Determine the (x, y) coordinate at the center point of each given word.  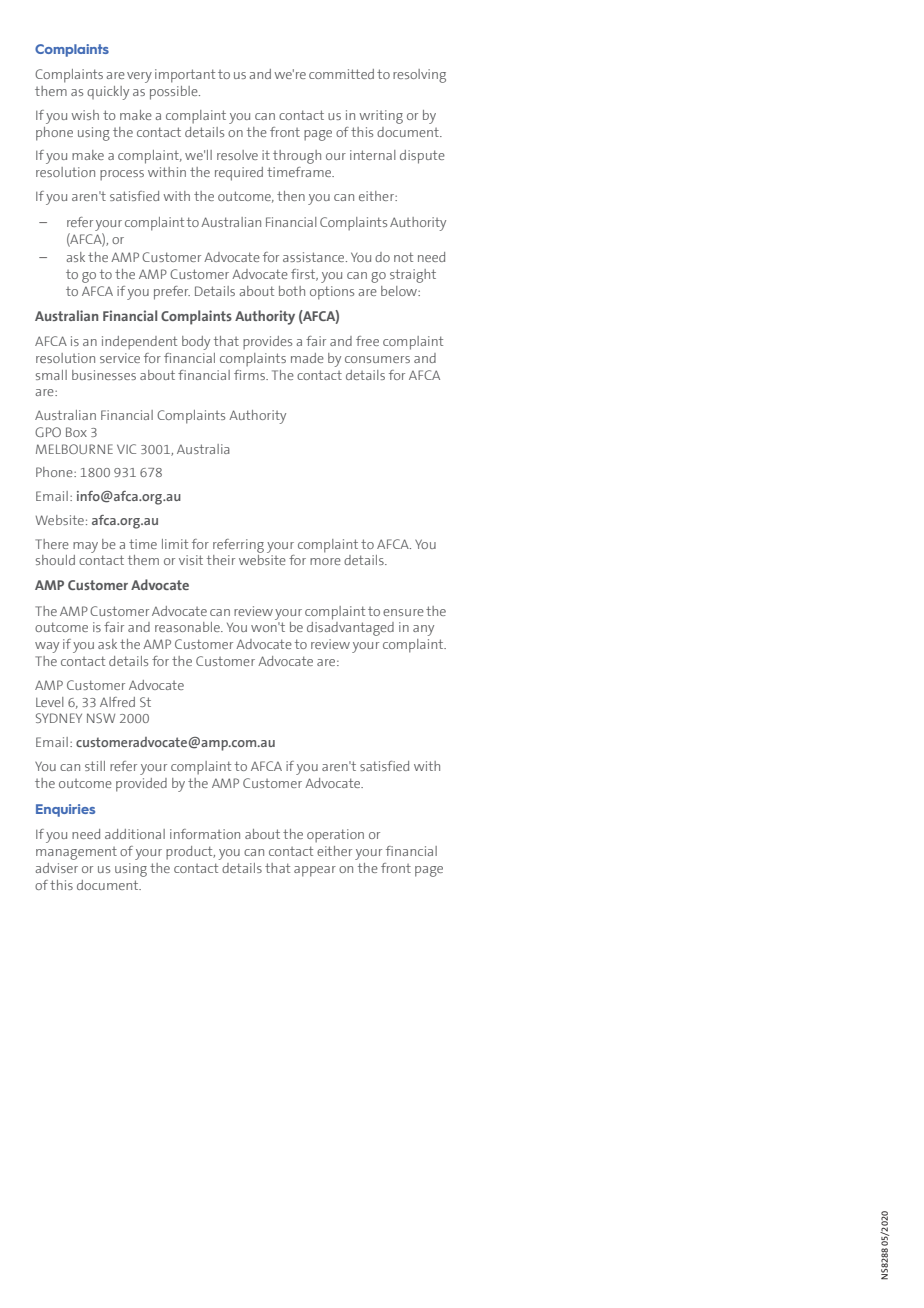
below (400, 291)
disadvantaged (350, 629)
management (76, 853)
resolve (237, 155)
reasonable (188, 627)
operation (335, 836)
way (47, 647)
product (190, 853)
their (221, 560)
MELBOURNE (74, 449)
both (292, 291)
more (325, 561)
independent (139, 343)
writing (381, 117)
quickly (108, 93)
